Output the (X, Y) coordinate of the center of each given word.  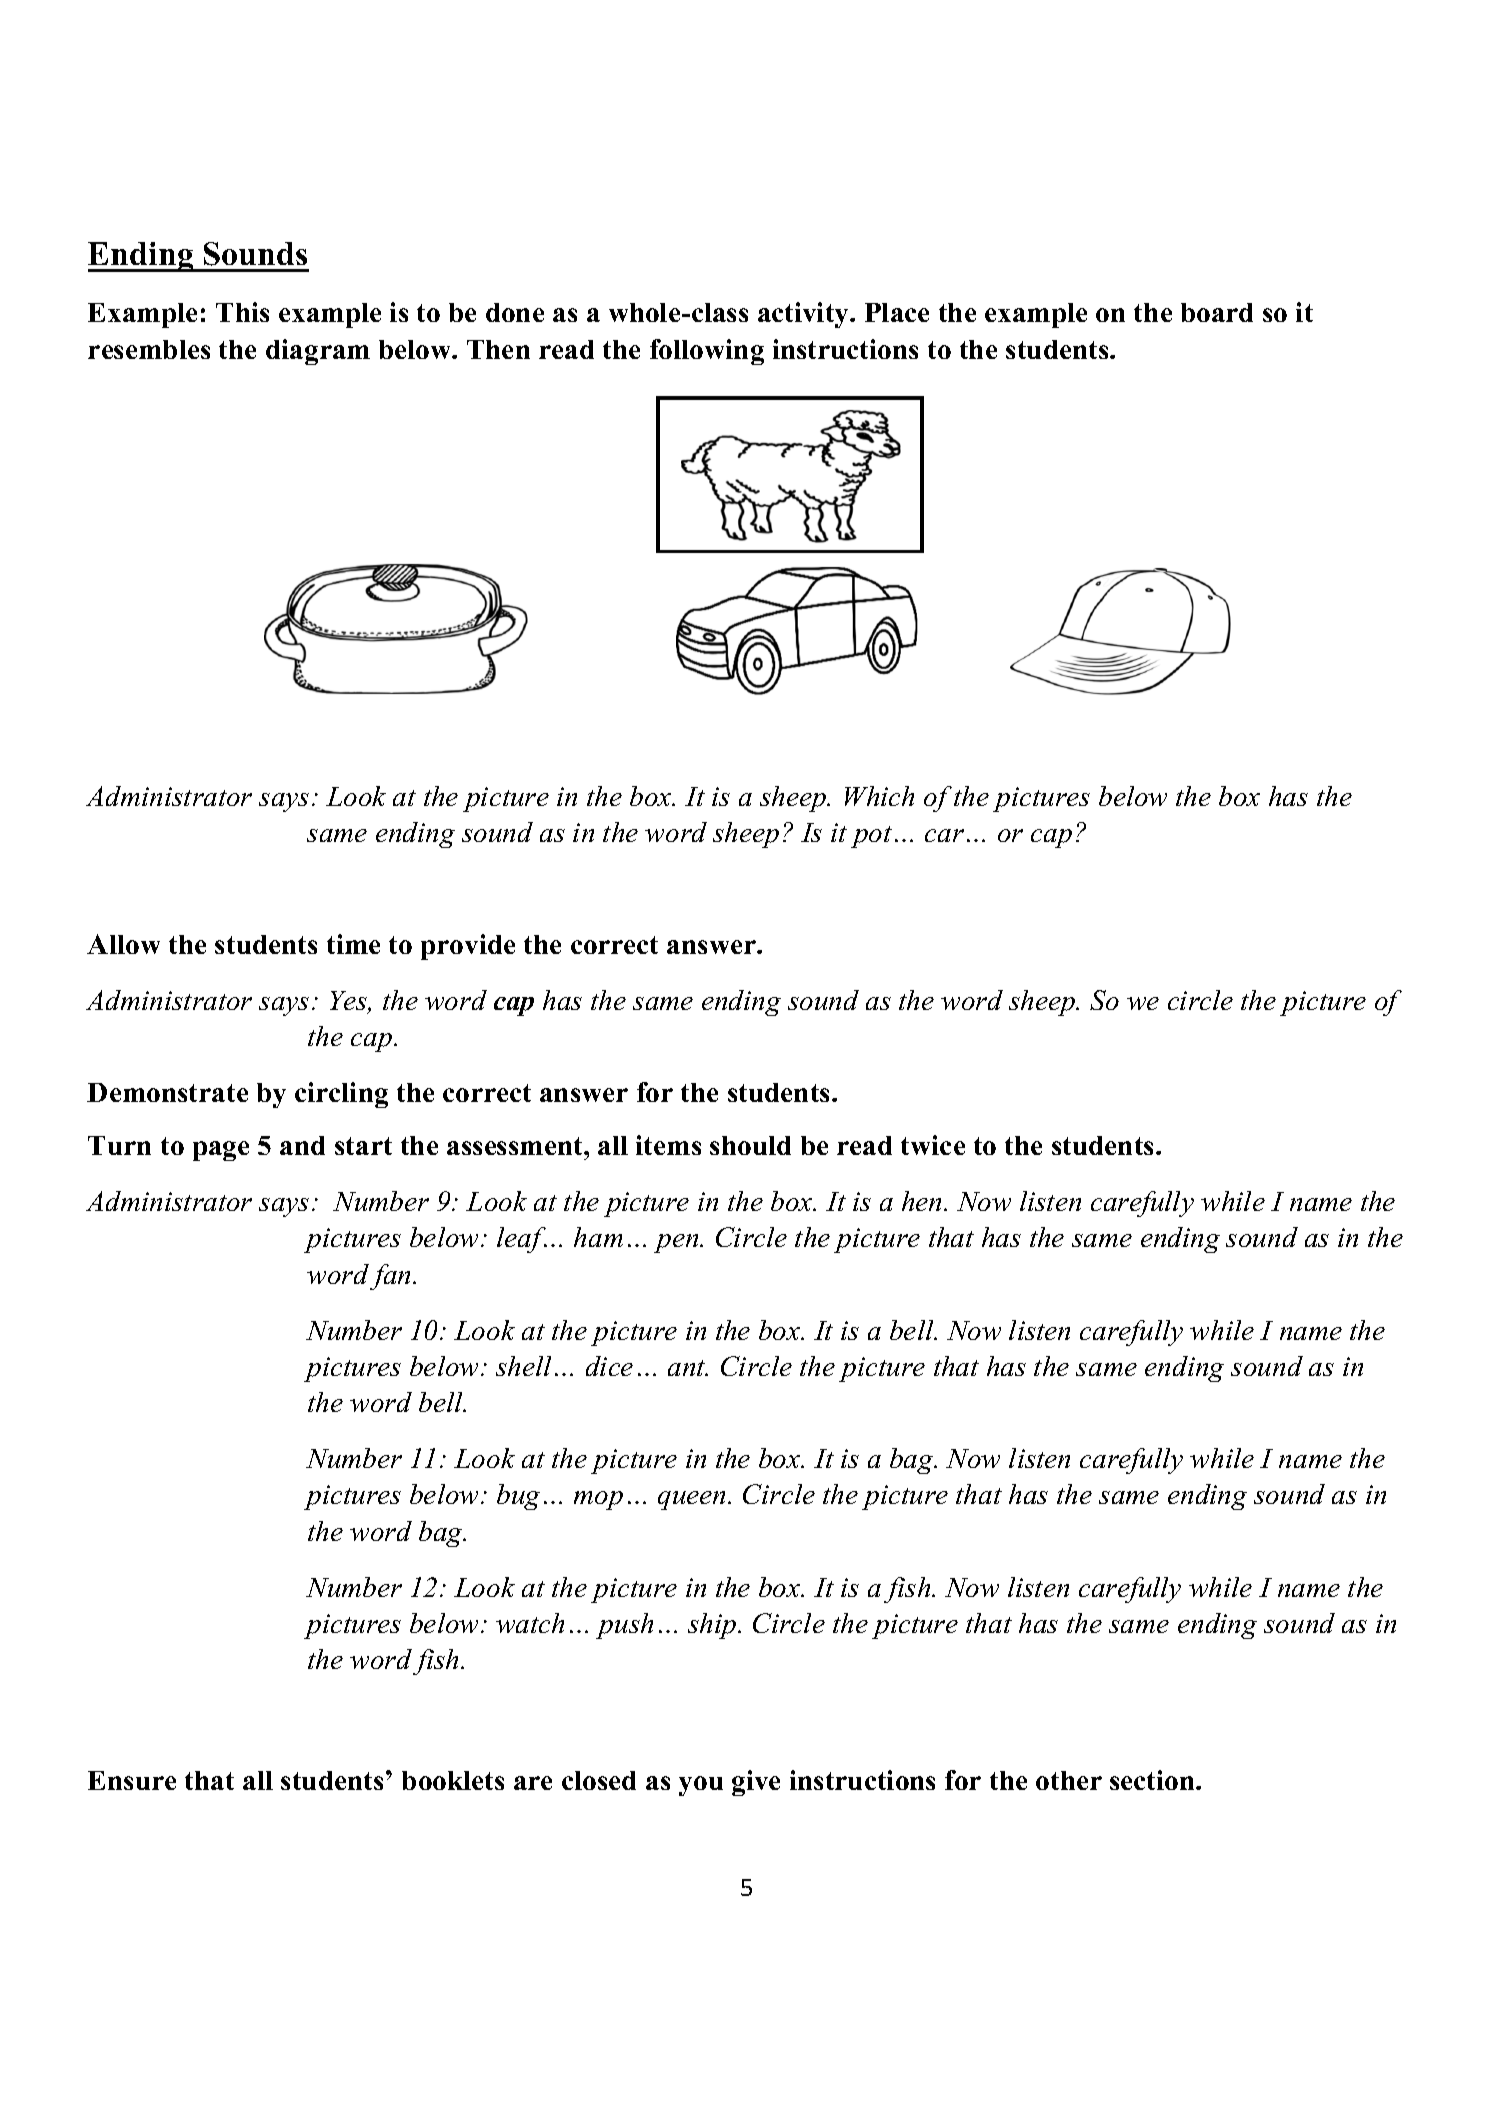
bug (518, 1497)
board (1217, 312)
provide (468, 947)
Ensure (132, 1780)
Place (897, 312)
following (707, 352)
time (353, 944)
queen (693, 1500)
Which (879, 796)
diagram (318, 352)
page (221, 1151)
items (668, 1145)
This (242, 312)
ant (688, 1368)
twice (933, 1145)
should (750, 1145)
